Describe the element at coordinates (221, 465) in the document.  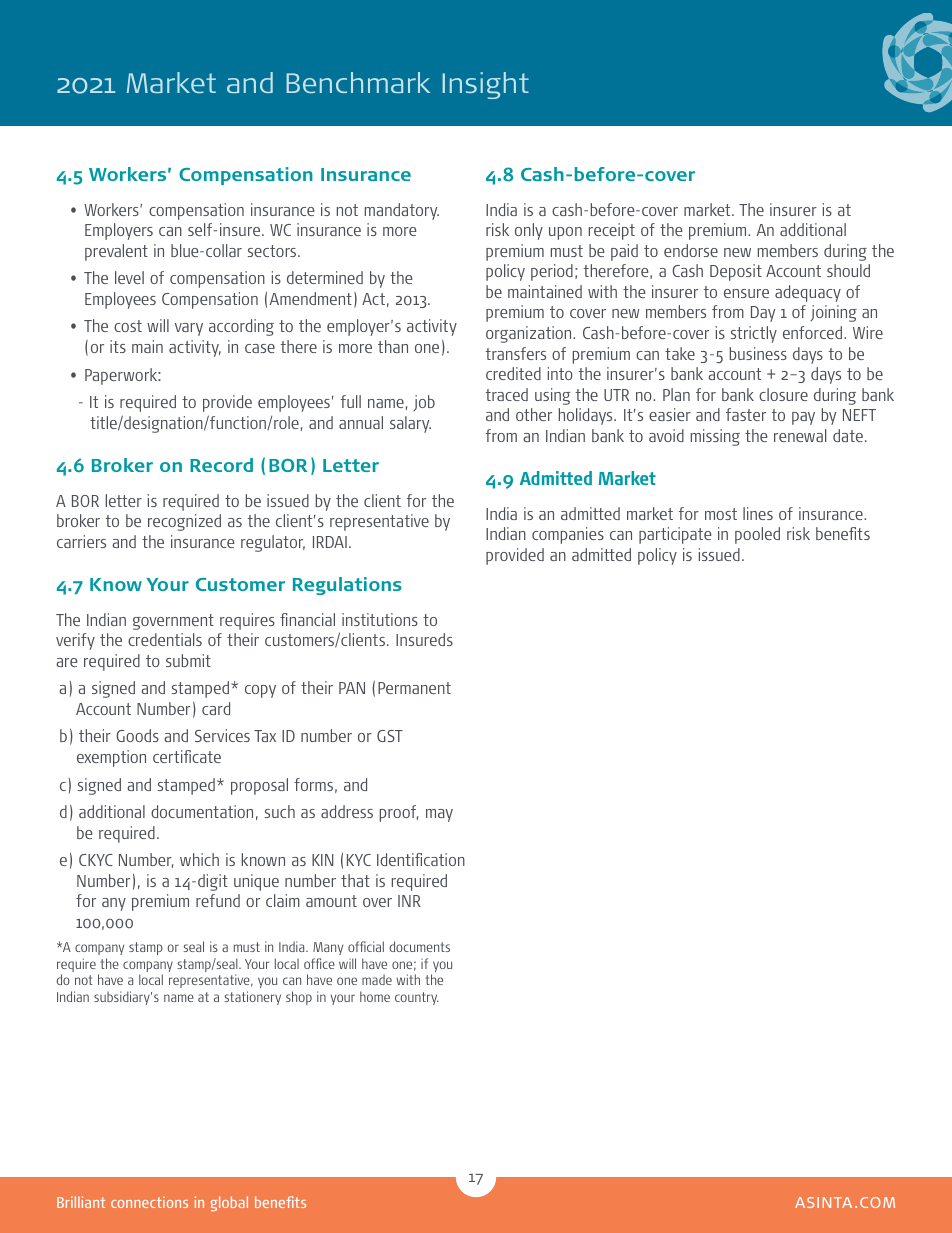
I see `Record` at that location.
